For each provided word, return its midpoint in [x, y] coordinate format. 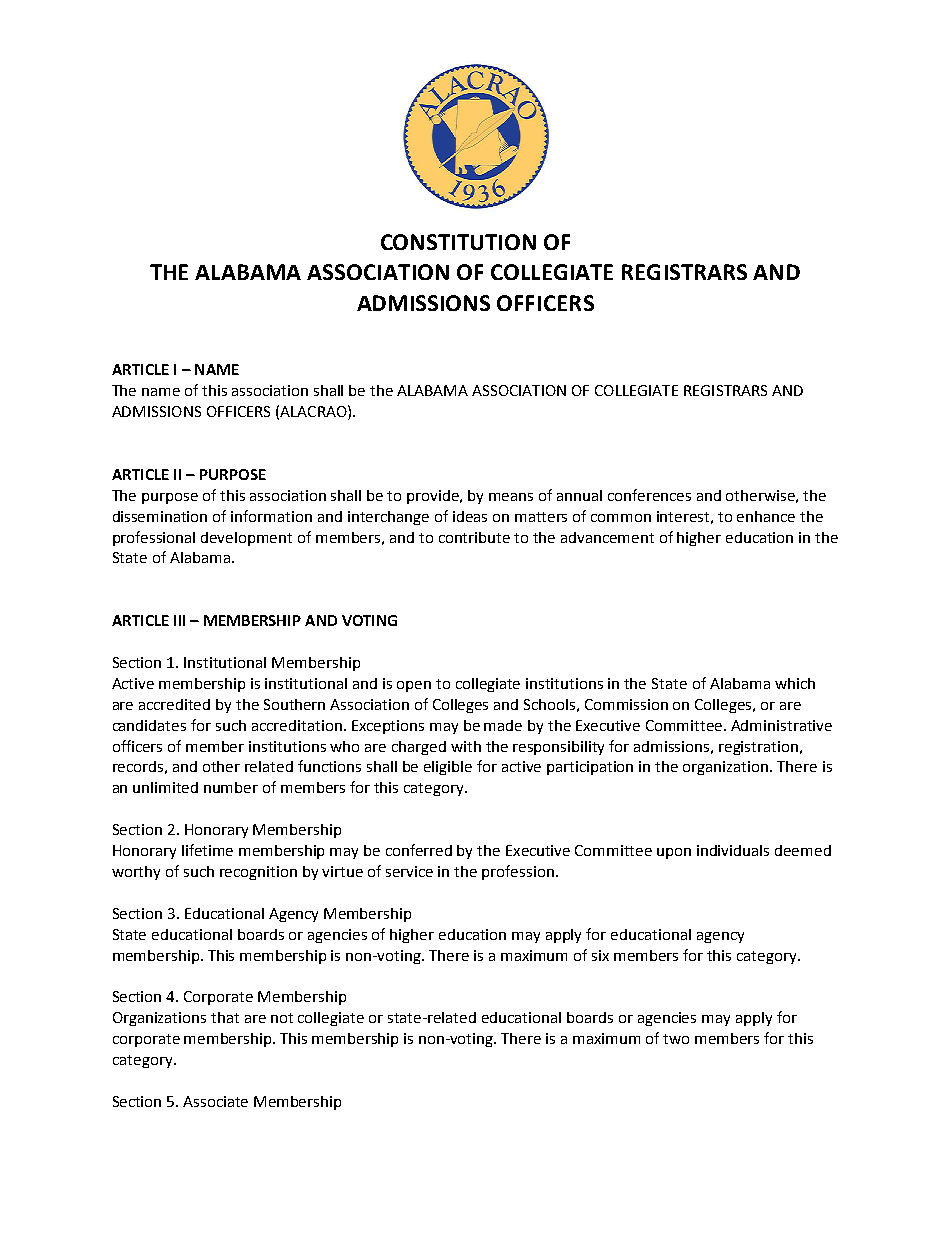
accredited [174, 704]
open [414, 686]
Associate [215, 1101]
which [795, 683]
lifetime [207, 850]
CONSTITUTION [458, 242]
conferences [649, 495]
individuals [733, 850]
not [282, 1018]
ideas [470, 516]
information [271, 516]
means [511, 497]
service [409, 871]
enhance [766, 516]
